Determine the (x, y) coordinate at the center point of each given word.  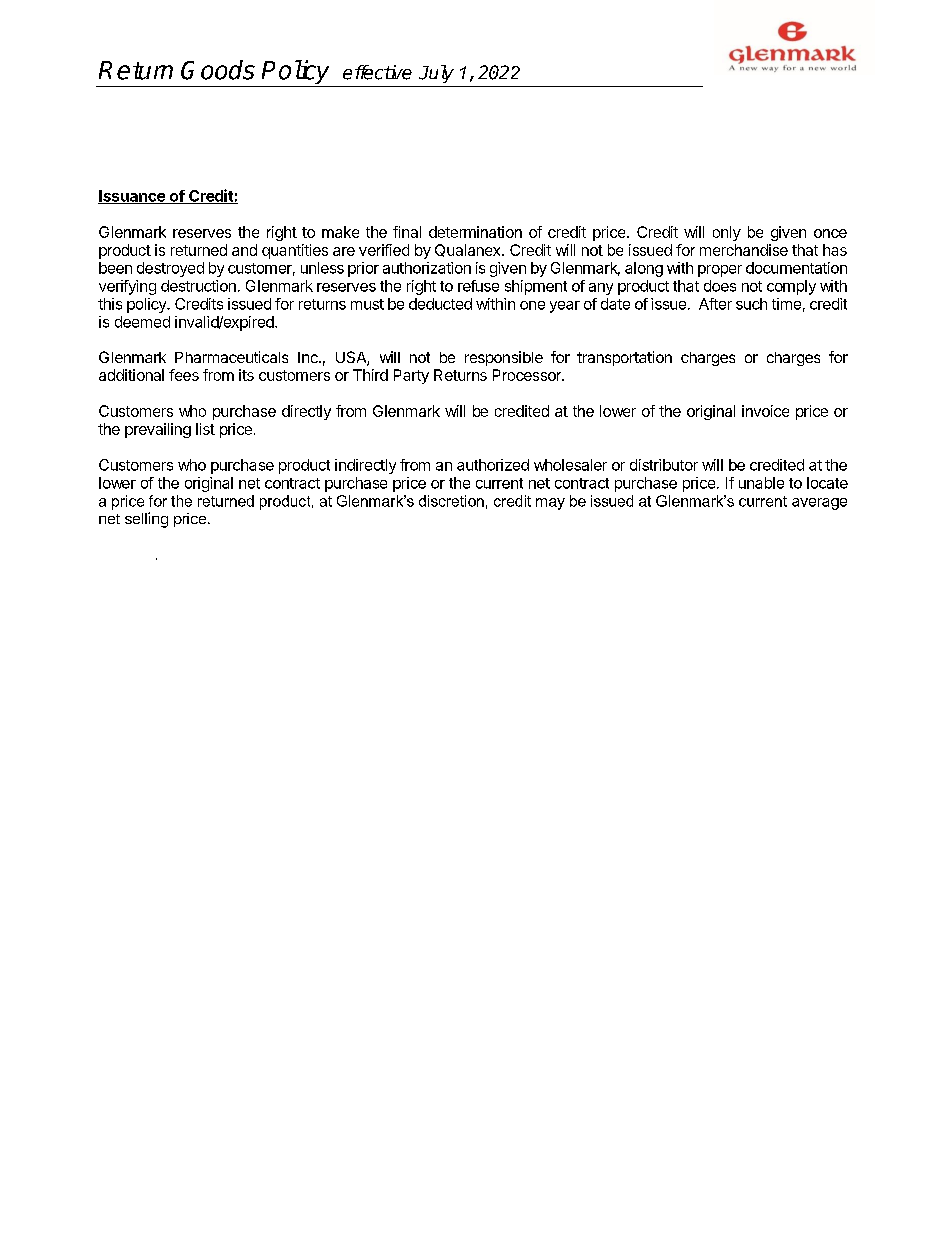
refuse (478, 286)
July (436, 74)
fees (184, 375)
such (751, 304)
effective (377, 72)
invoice (765, 411)
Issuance (132, 197)
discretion (451, 501)
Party (411, 376)
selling (146, 520)
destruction (198, 286)
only (727, 233)
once (830, 233)
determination (475, 232)
